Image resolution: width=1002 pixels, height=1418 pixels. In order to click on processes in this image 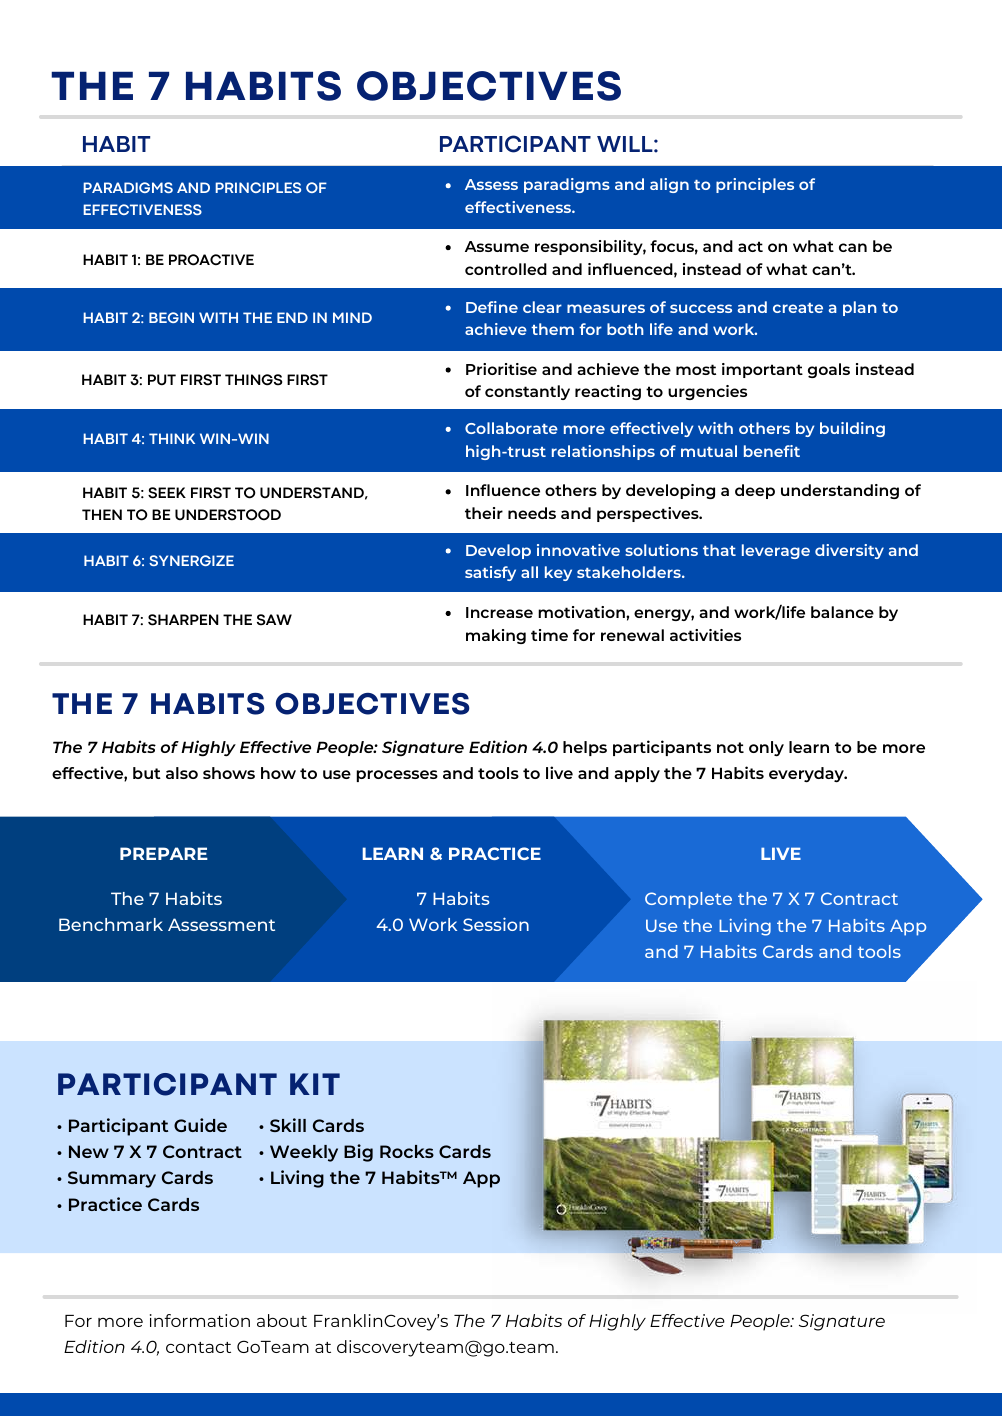, I will do `click(397, 776)`.
